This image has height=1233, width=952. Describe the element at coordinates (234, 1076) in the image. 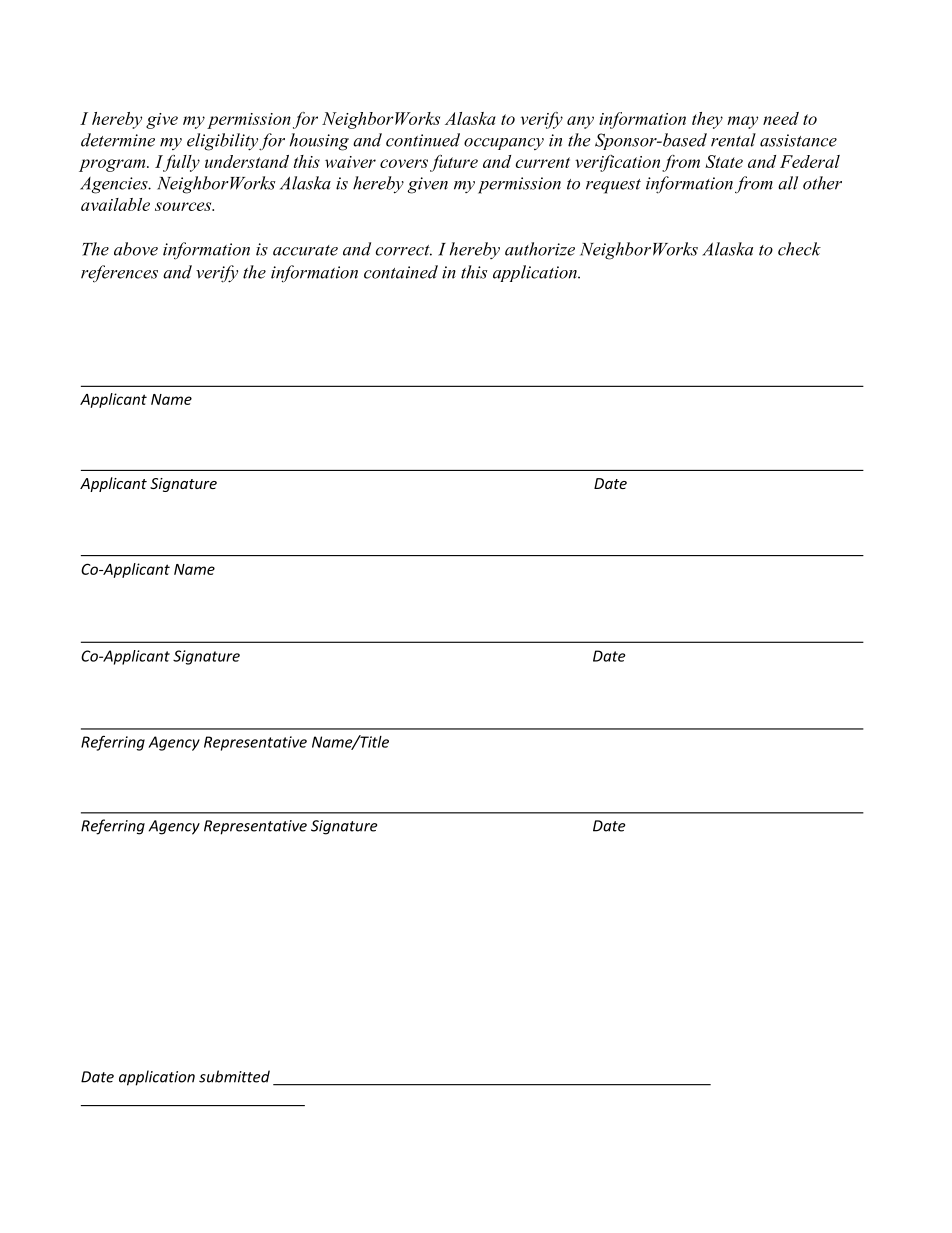

I see `submitted` at that location.
